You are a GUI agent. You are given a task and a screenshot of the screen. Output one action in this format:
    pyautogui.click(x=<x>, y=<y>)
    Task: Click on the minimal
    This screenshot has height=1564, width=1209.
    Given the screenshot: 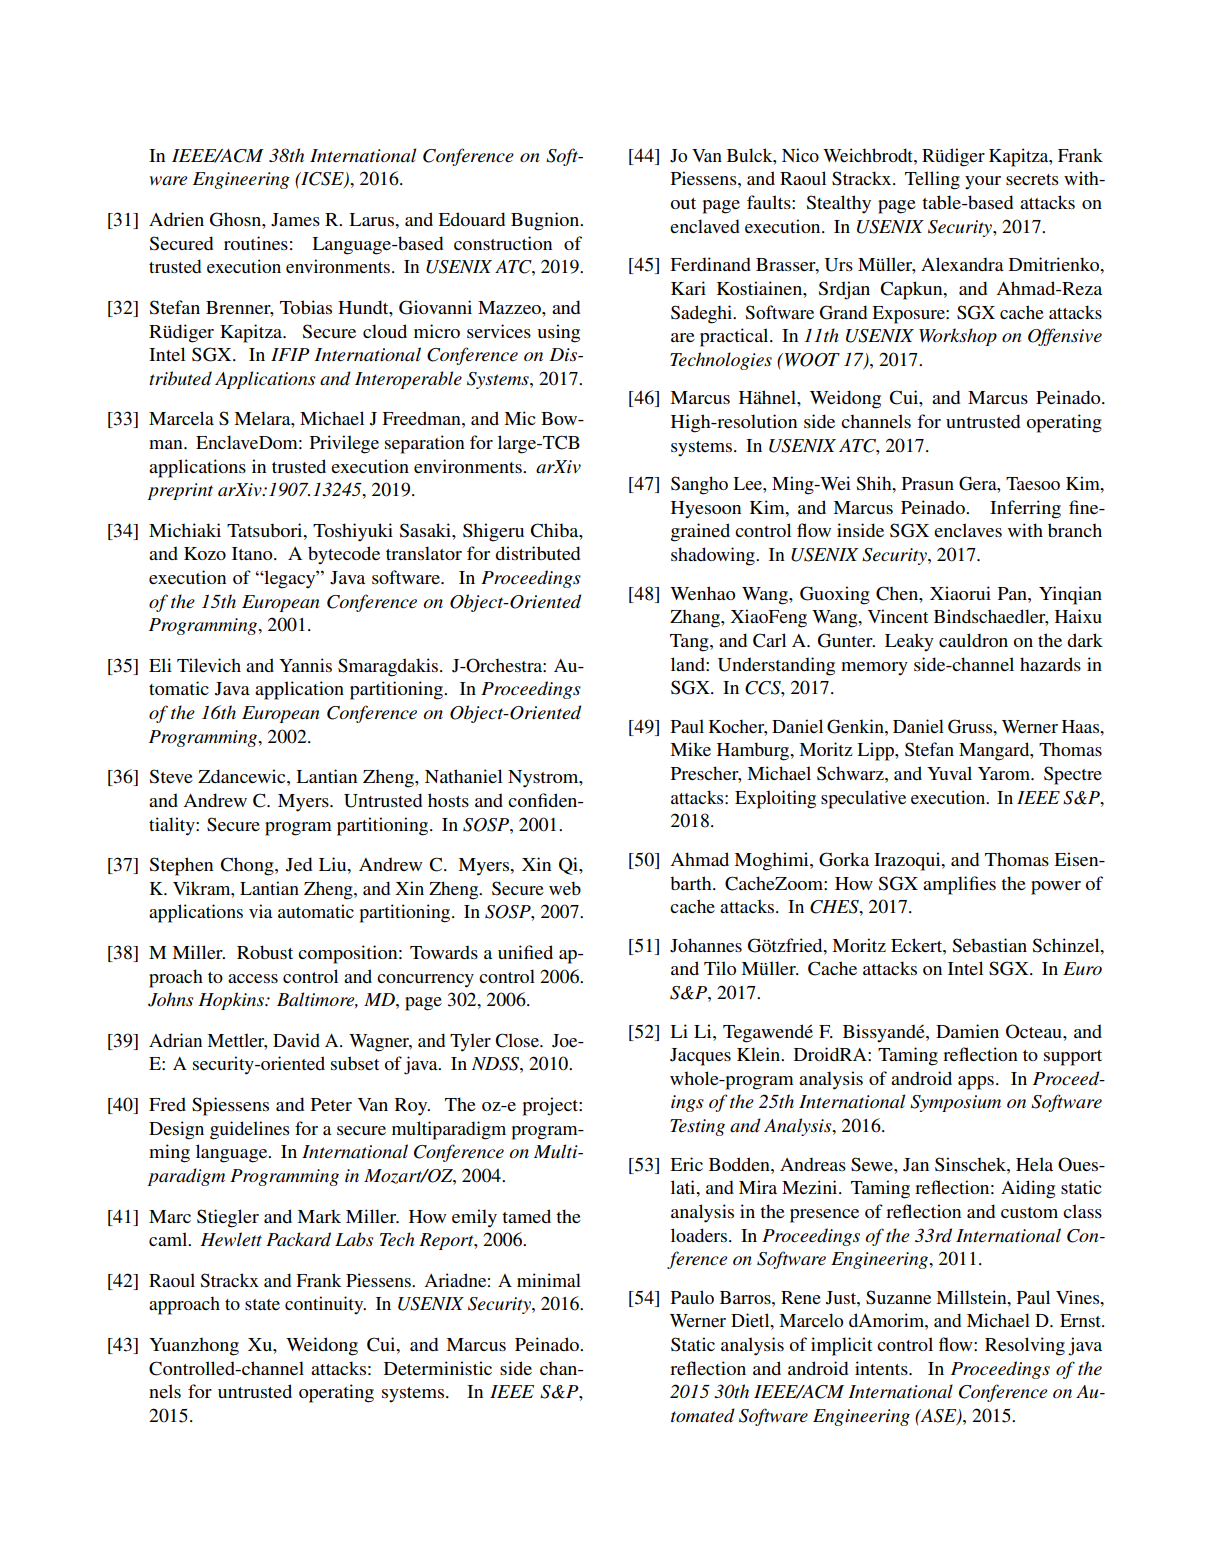 What is the action you would take?
    pyautogui.click(x=549, y=1280)
